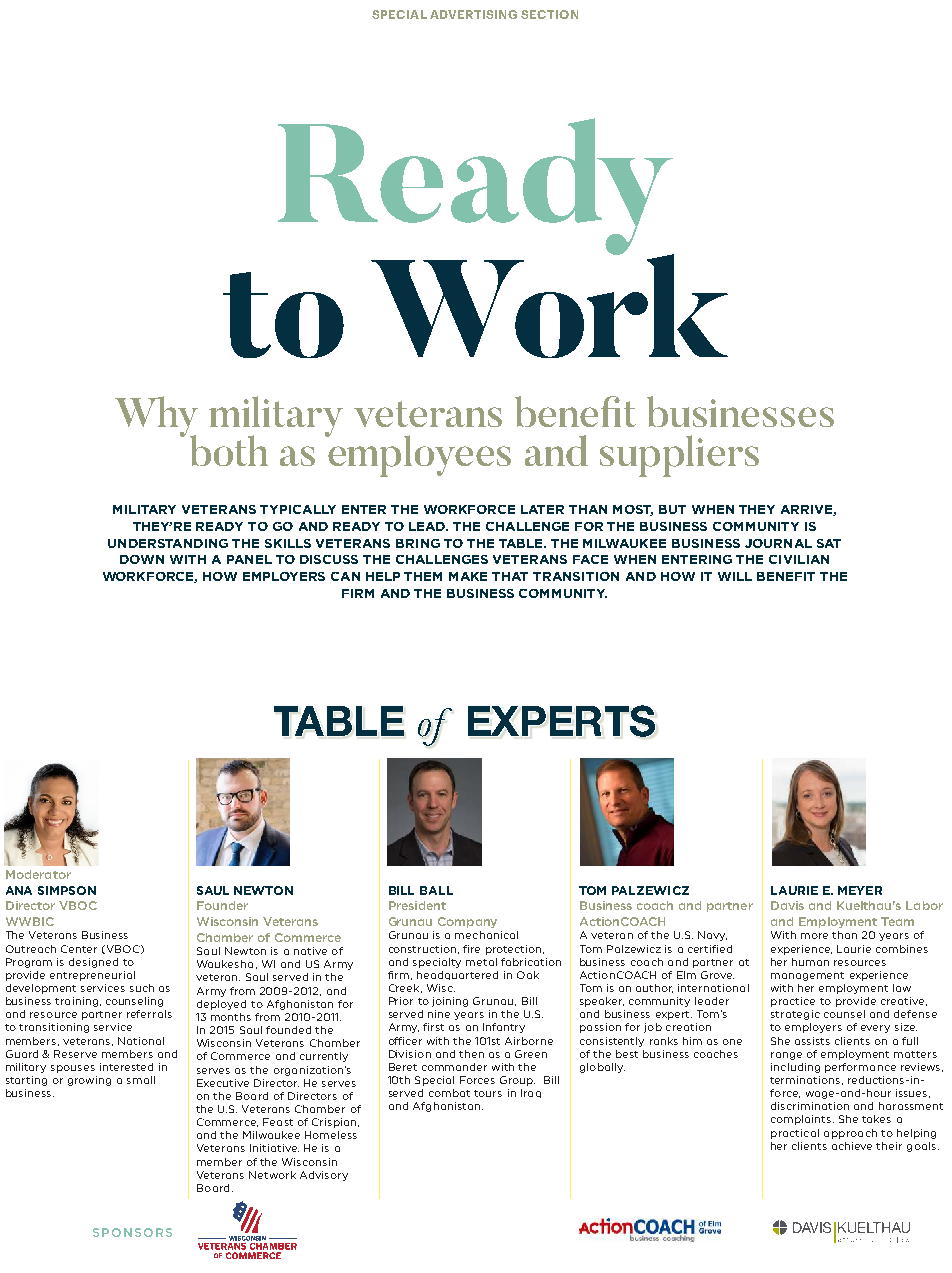 This document has height=1273, width=952. I want to click on suppliers, so click(679, 456).
